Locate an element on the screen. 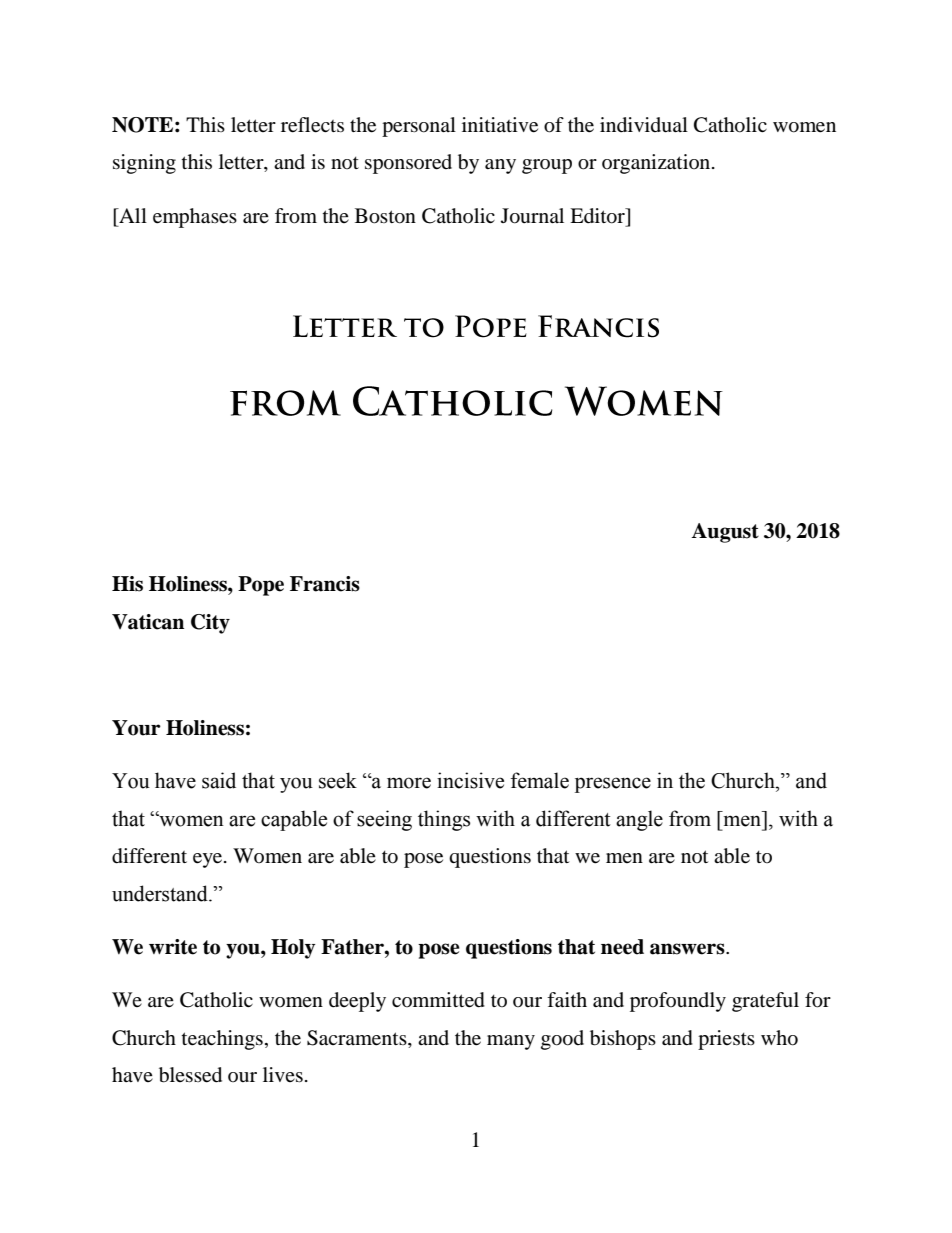 This screenshot has width=952, height=1233. teachings is located at coordinates (222, 1040).
